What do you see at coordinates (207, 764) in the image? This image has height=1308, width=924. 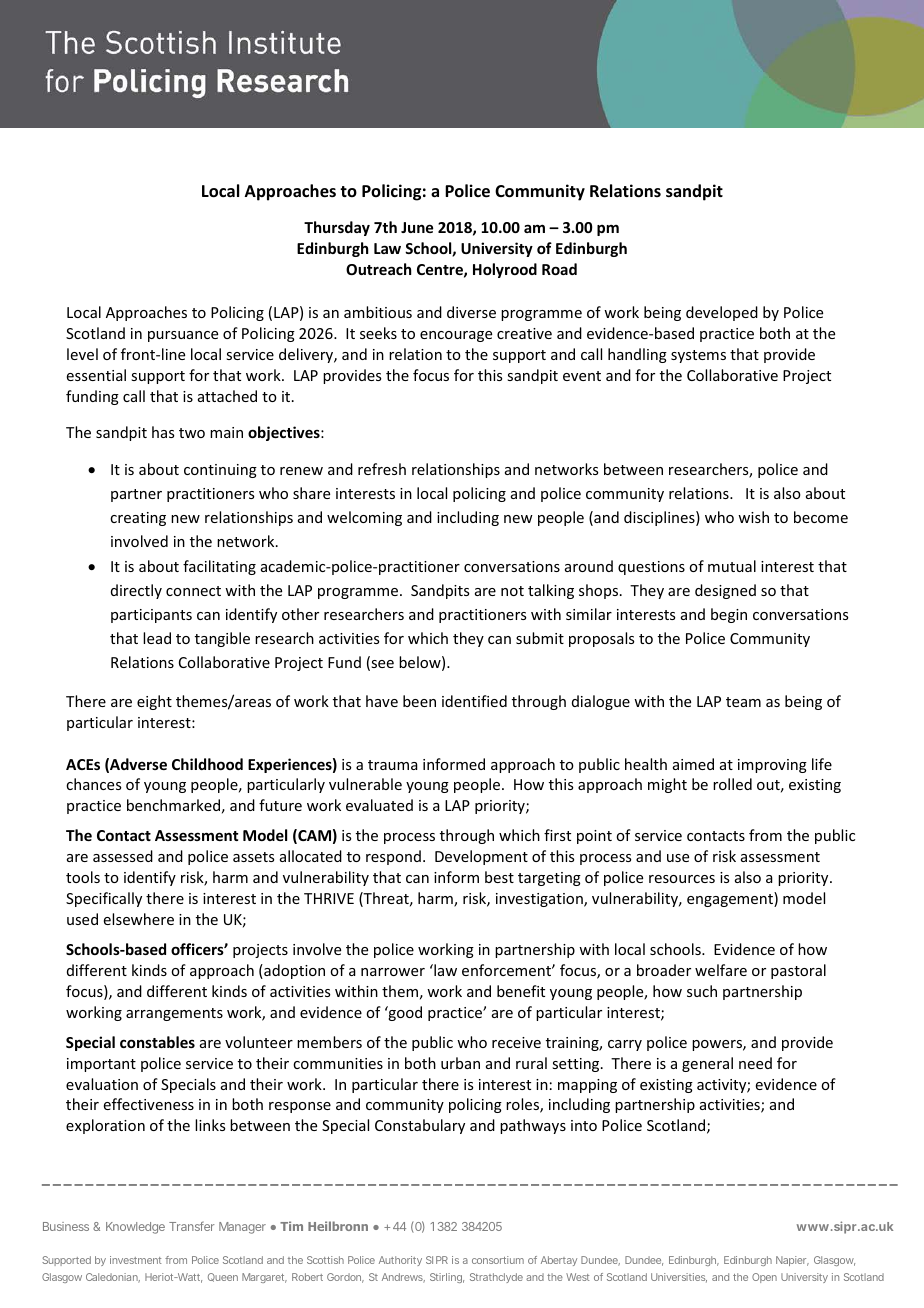 I see `Childhood` at bounding box center [207, 764].
